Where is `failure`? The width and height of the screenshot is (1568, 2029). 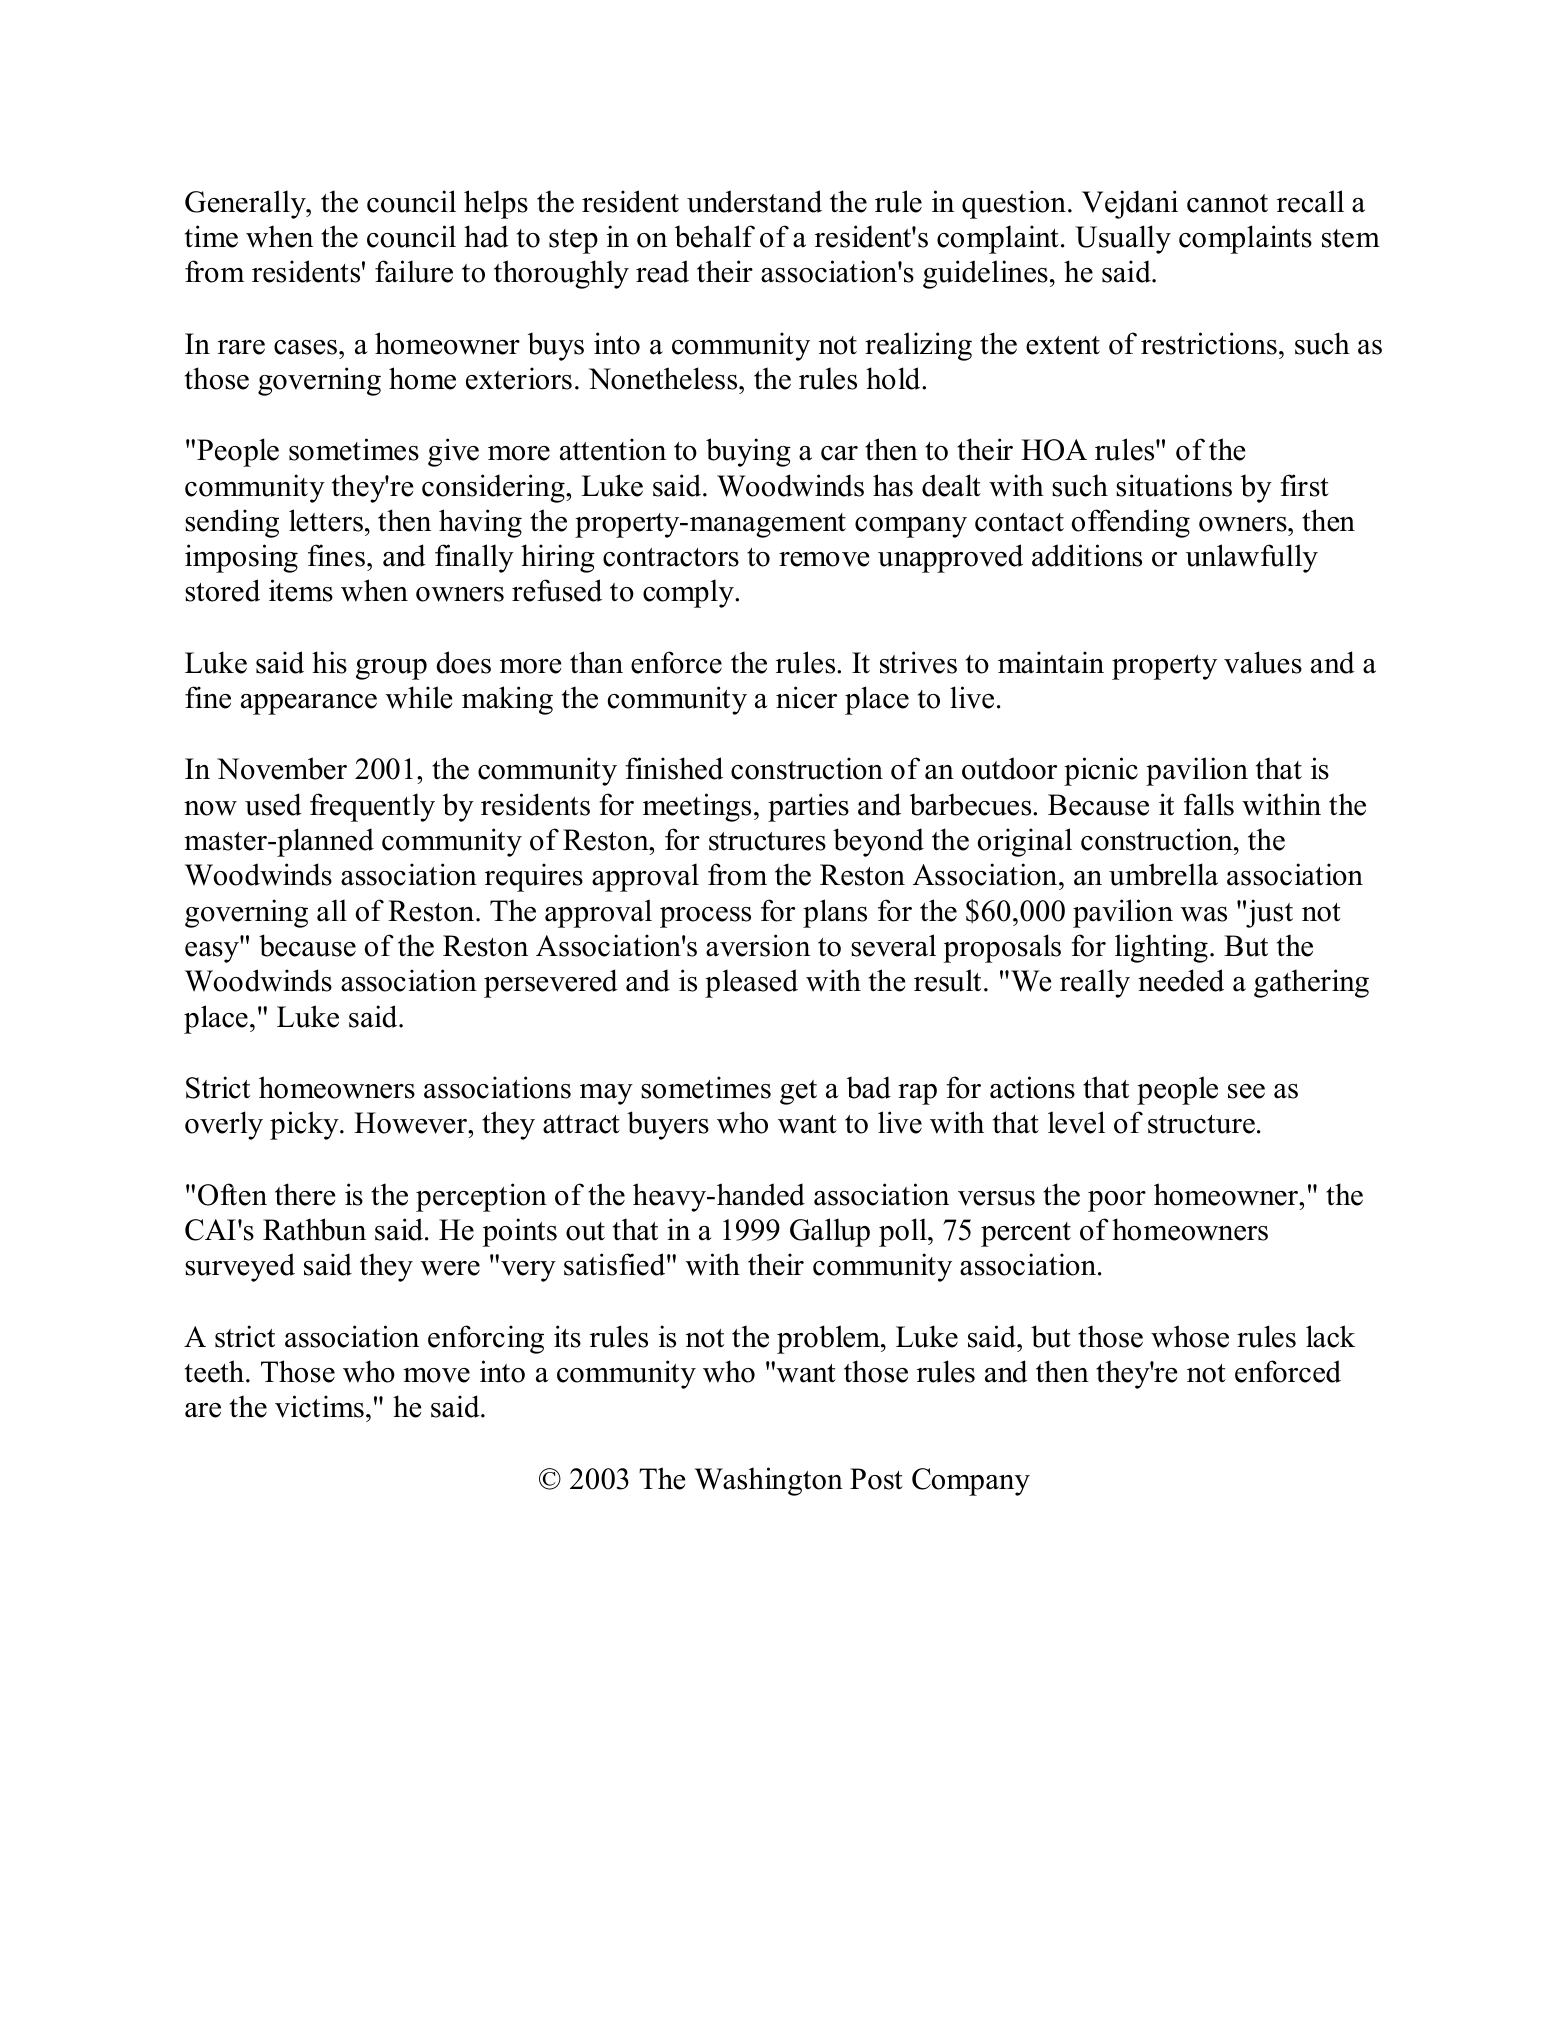 failure is located at coordinates (414, 271).
